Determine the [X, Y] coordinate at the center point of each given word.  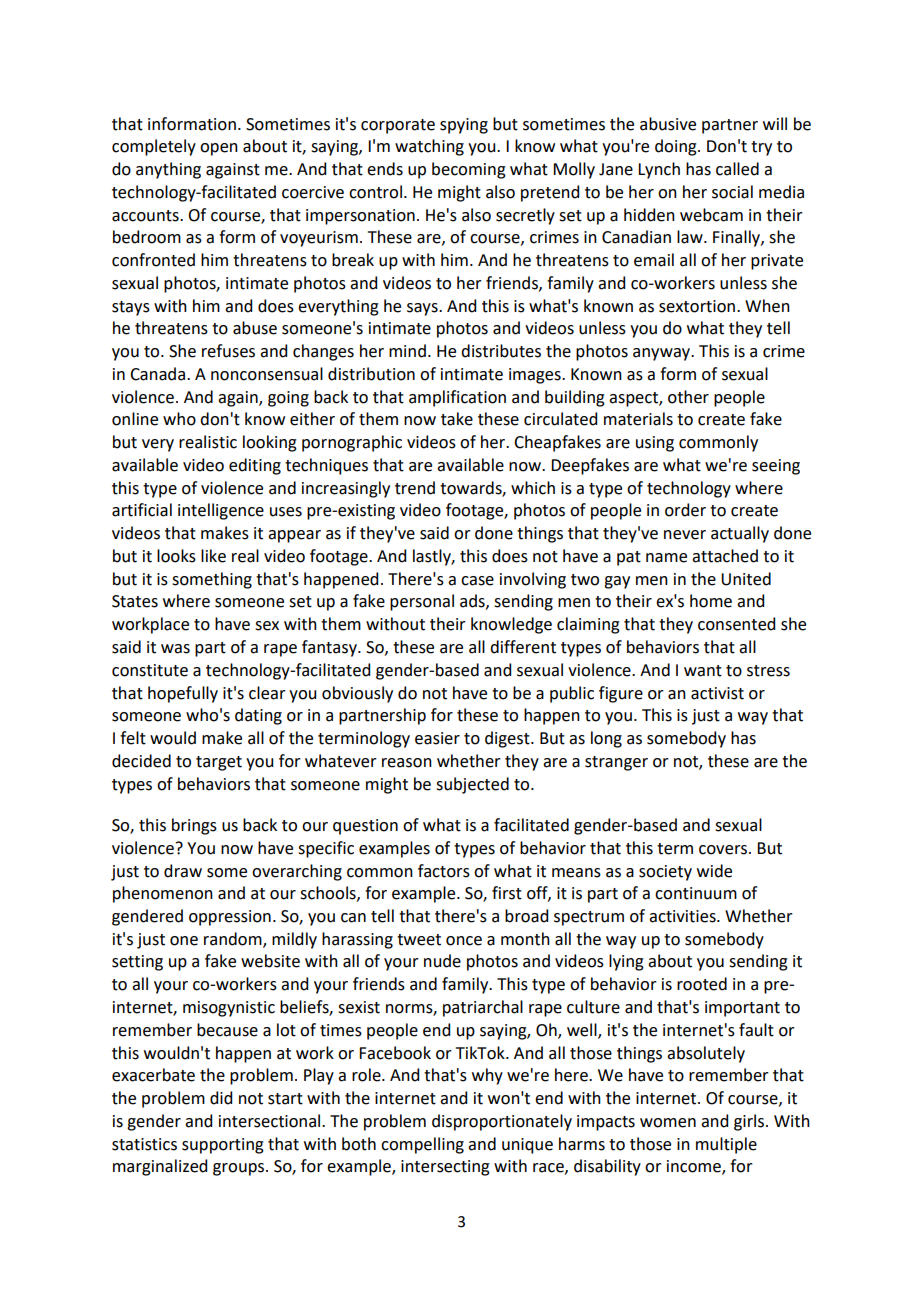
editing [255, 466]
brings [194, 826]
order [685, 510]
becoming [469, 170]
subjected [472, 785]
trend [415, 488]
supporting [223, 1146]
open [219, 149]
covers [724, 850]
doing [677, 147]
